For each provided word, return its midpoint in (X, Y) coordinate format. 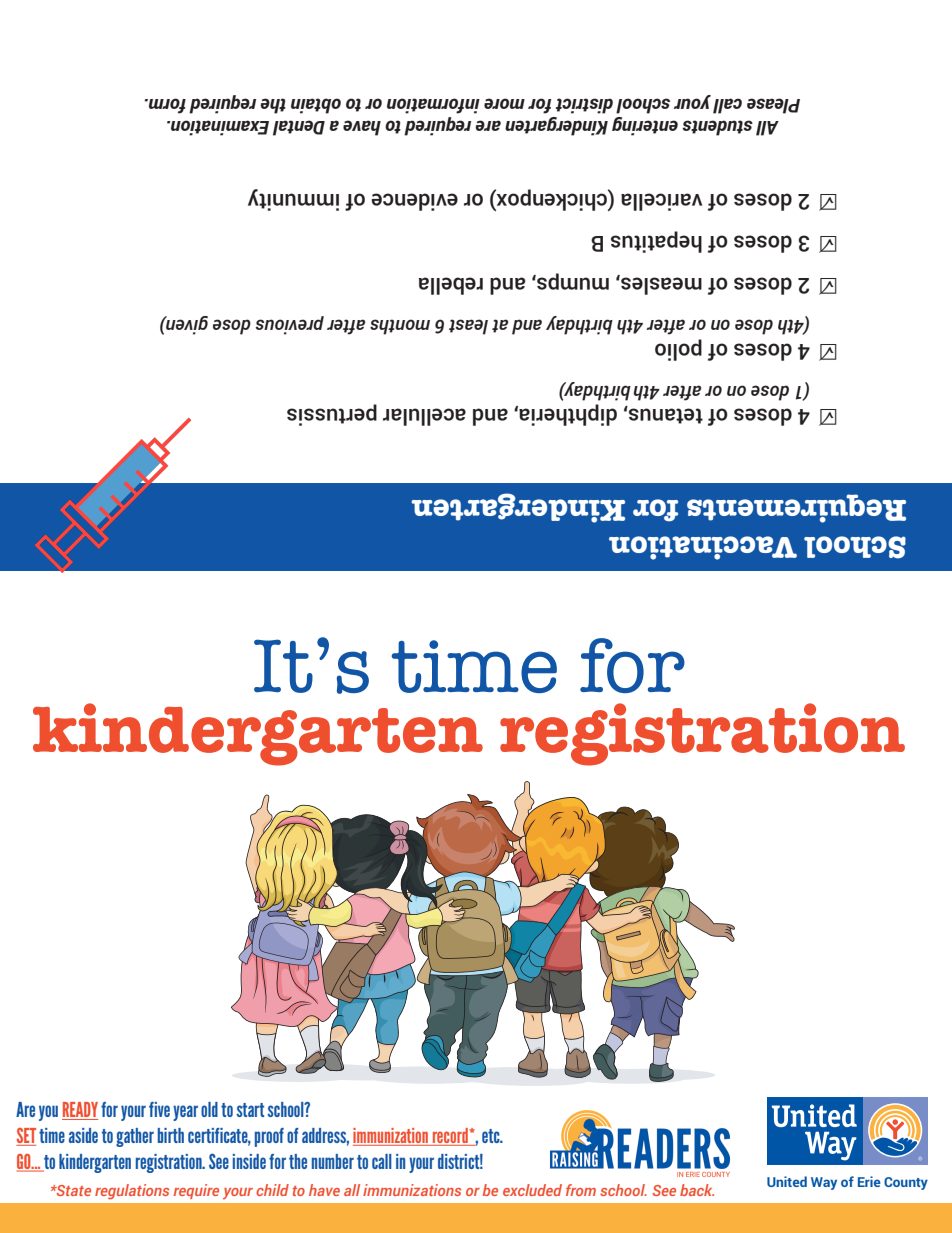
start (250, 1110)
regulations (132, 1192)
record (450, 1137)
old (209, 1109)
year (185, 1113)
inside (249, 1161)
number (333, 1161)
